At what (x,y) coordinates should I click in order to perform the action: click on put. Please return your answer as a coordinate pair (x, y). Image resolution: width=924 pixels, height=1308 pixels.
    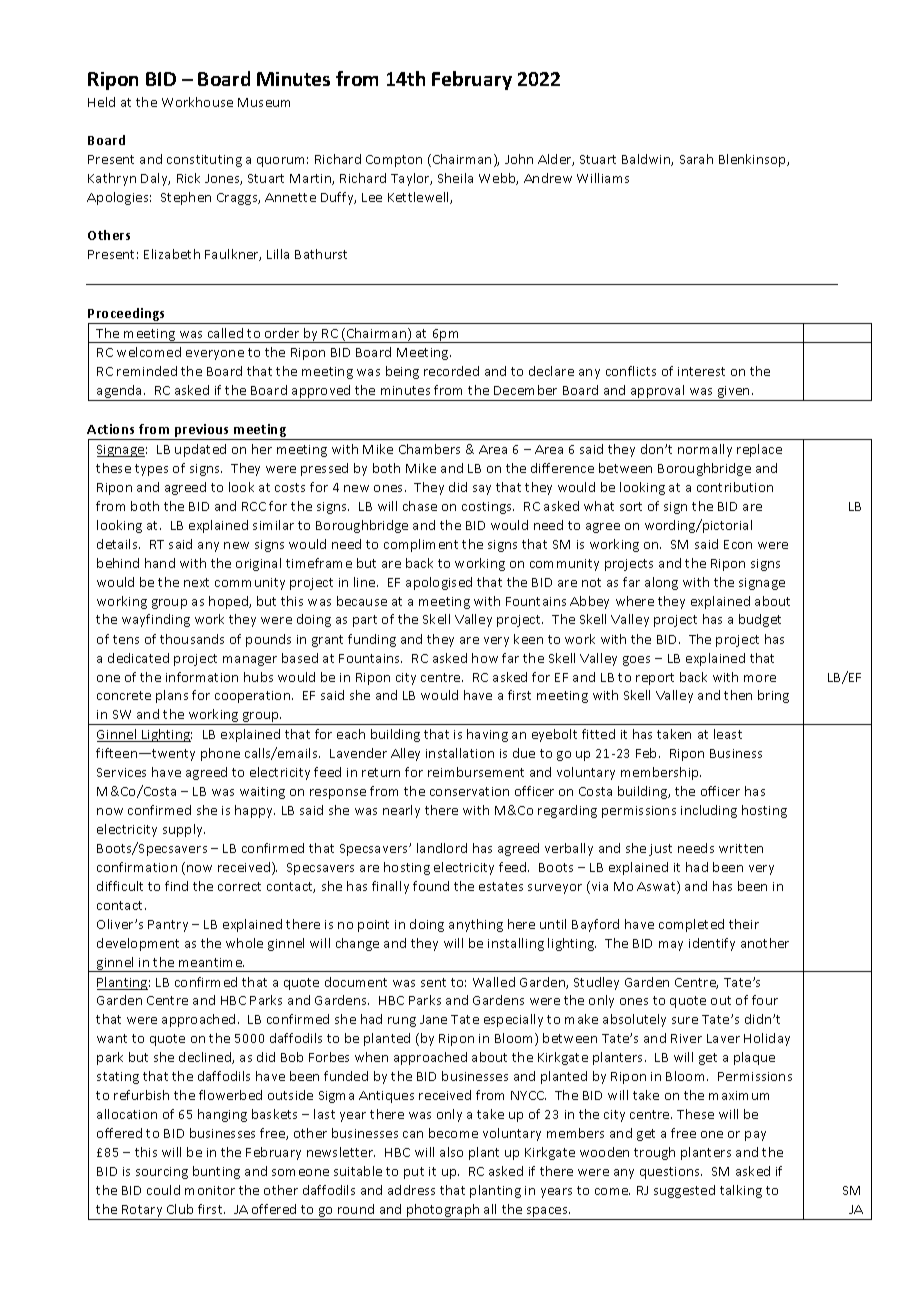
    Looking at the image, I should click on (414, 1173).
